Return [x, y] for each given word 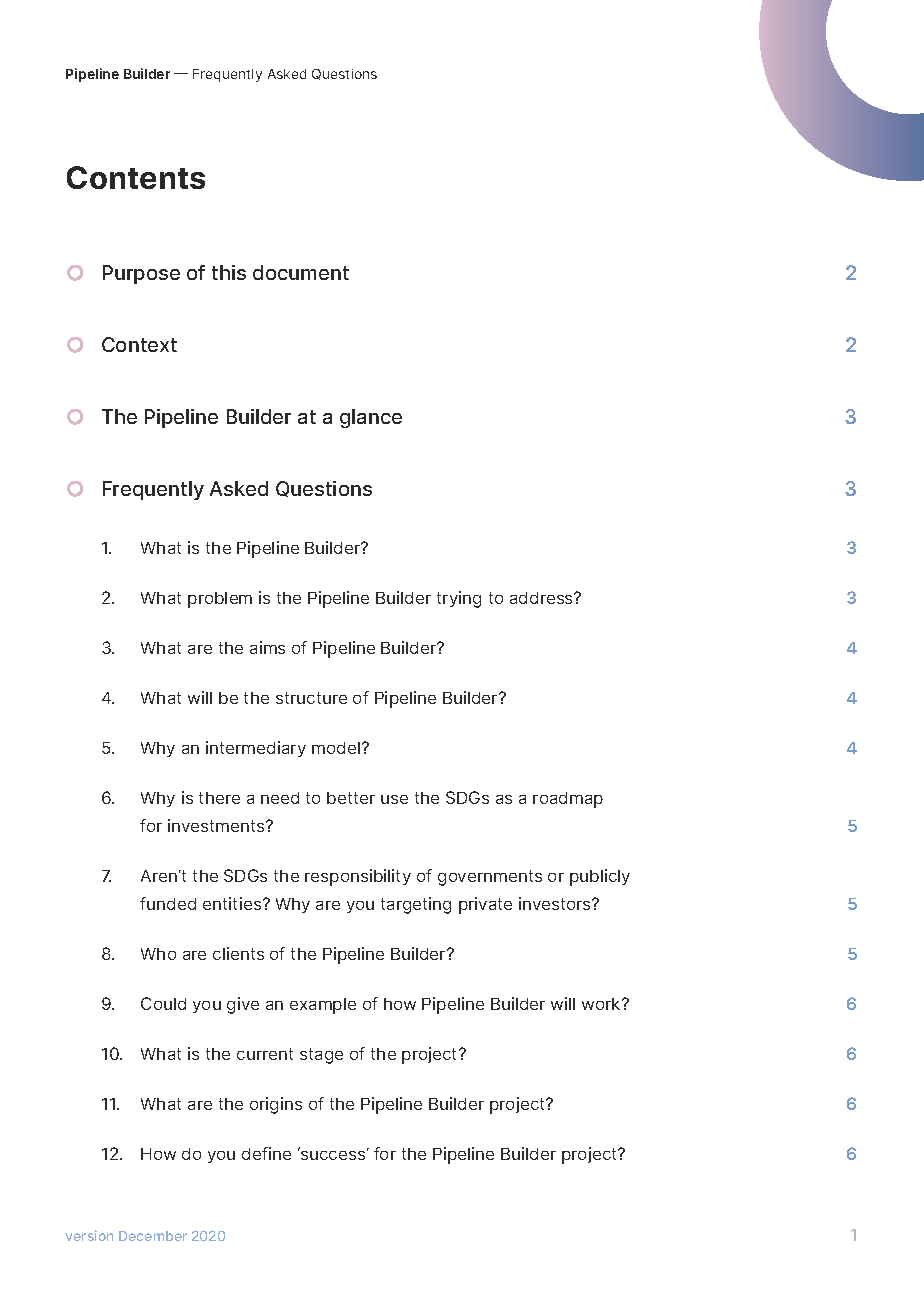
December [153, 1236]
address [542, 598]
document [301, 272]
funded [168, 903]
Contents [136, 177]
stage [321, 1056]
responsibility [358, 877]
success [334, 1154]
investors [556, 903]
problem [220, 600]
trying [459, 599]
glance [371, 418]
